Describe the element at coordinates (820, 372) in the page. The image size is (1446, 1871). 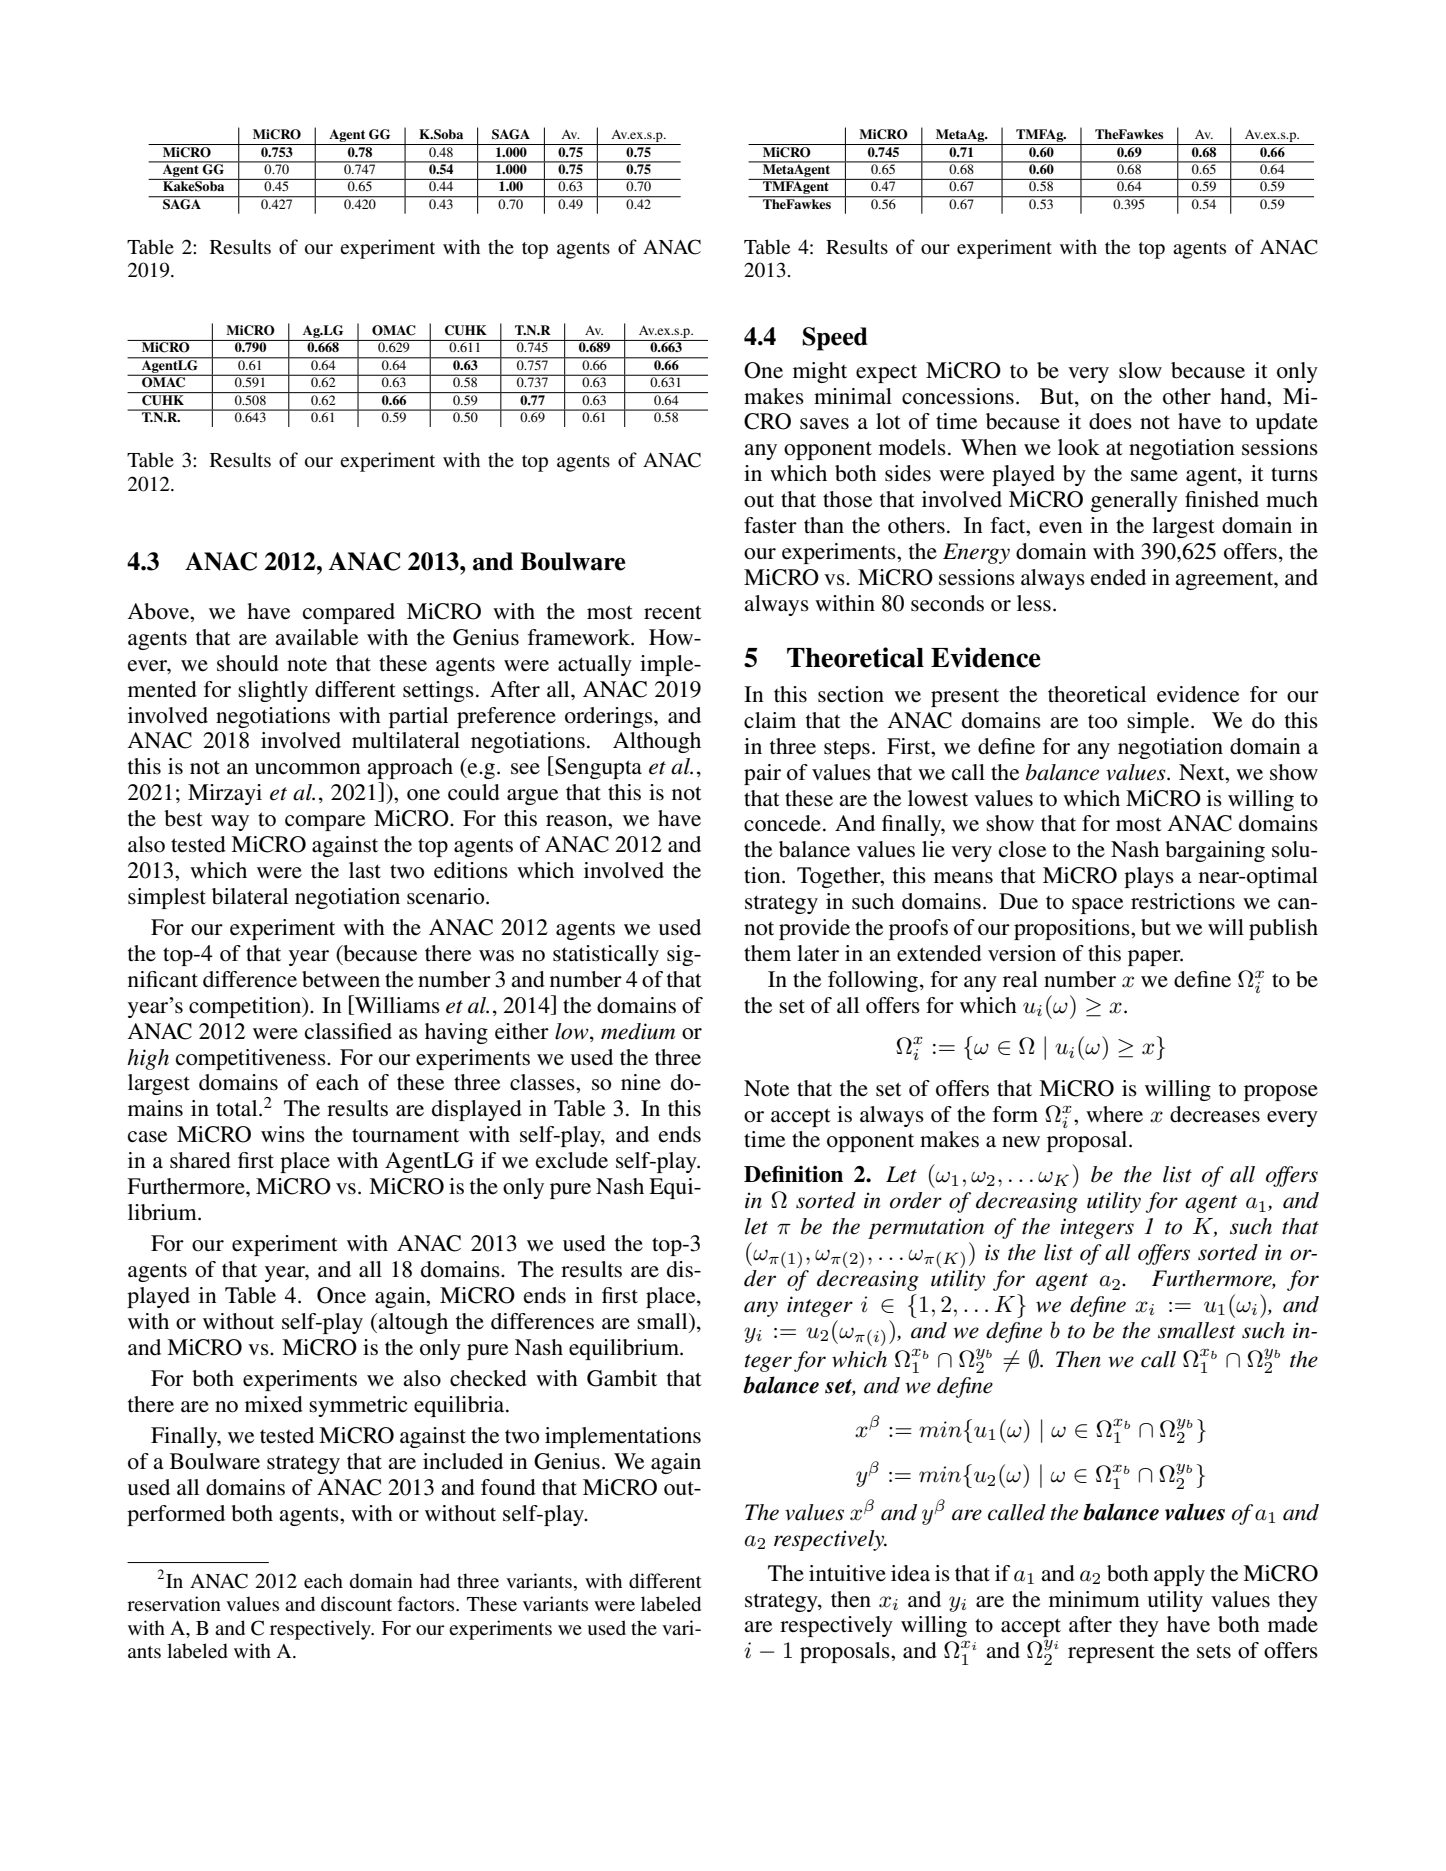
I see `might` at that location.
